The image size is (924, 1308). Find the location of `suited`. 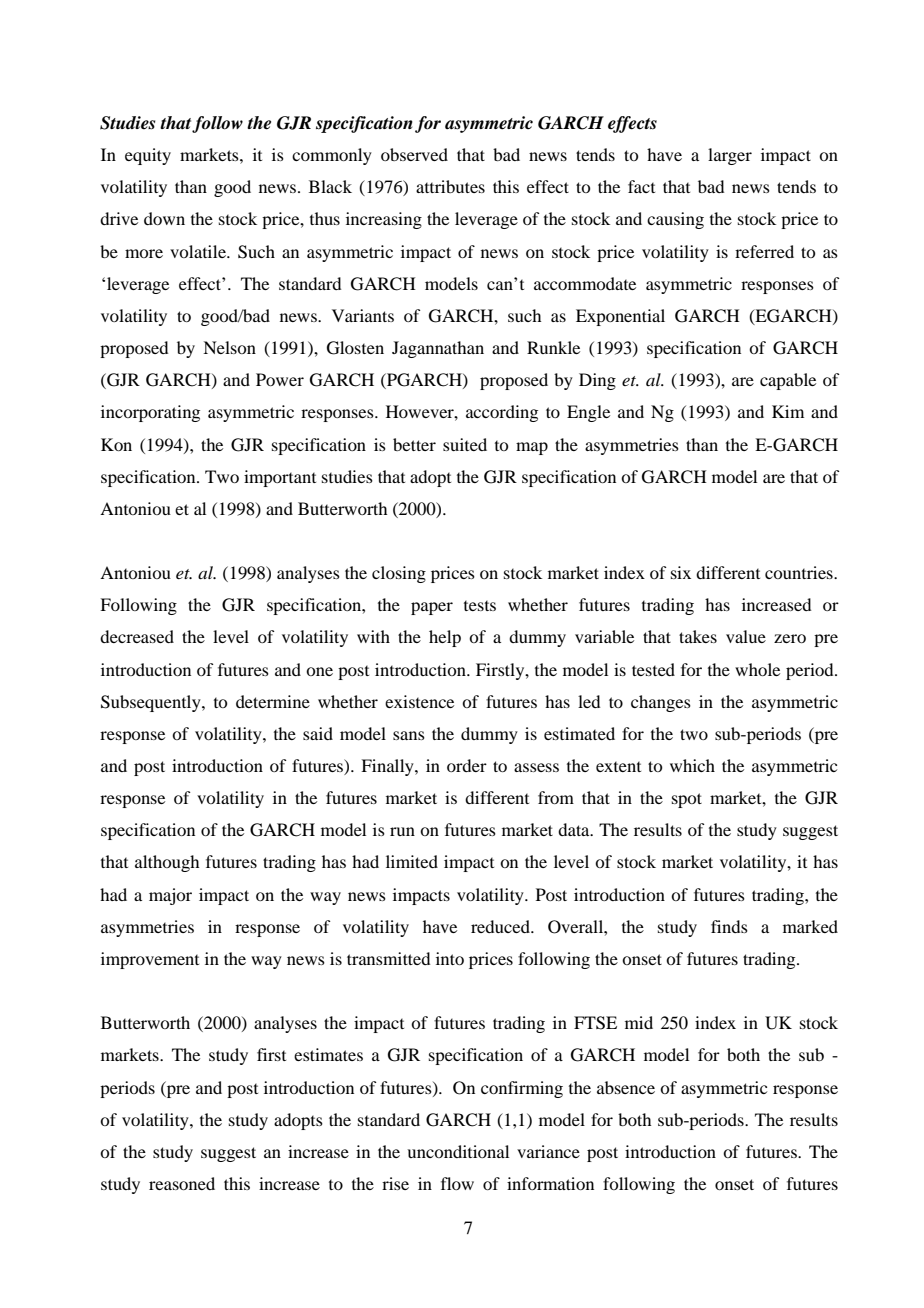

suited is located at coordinates (465, 444).
